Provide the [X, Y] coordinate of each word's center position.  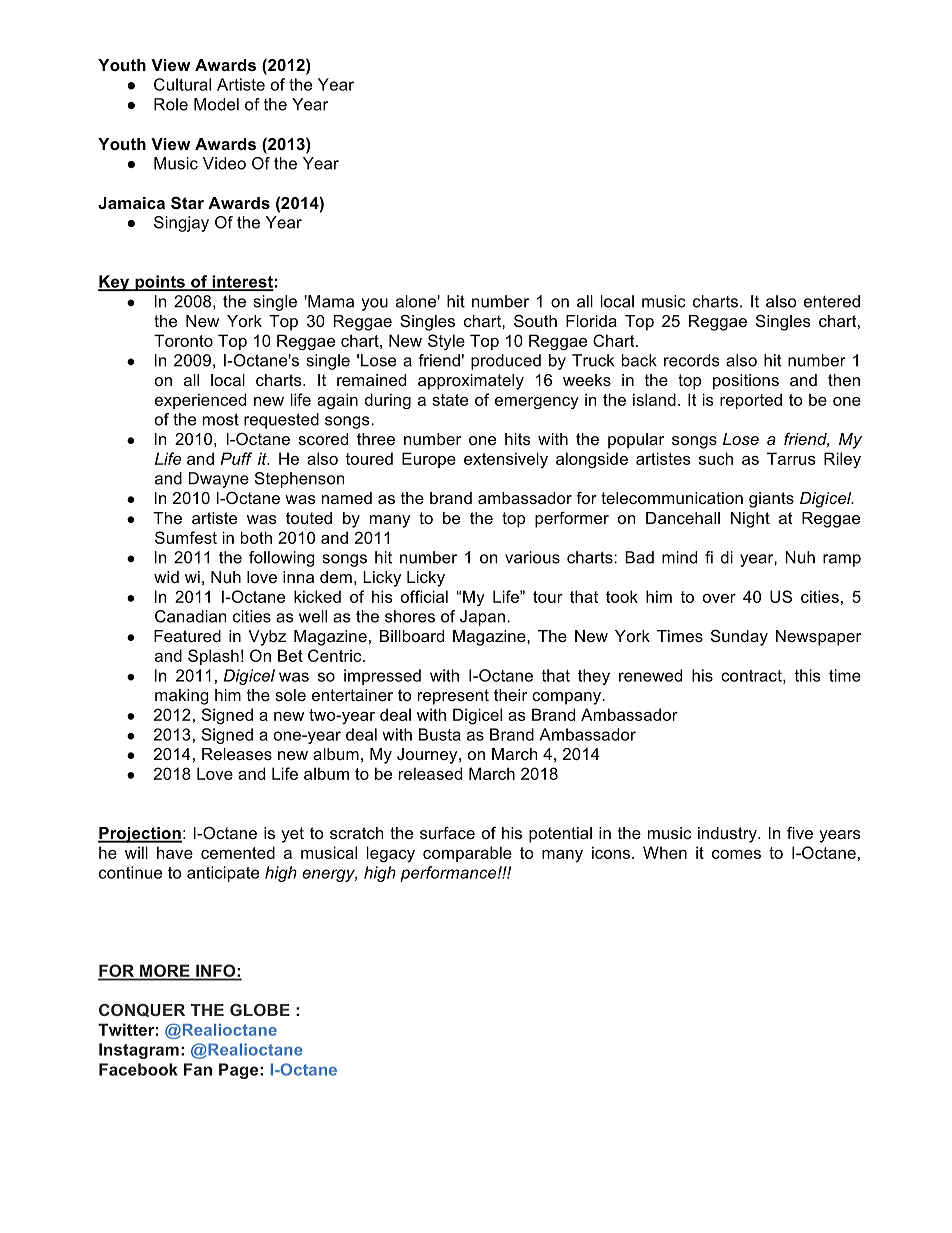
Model [216, 104]
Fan [198, 1069]
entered [832, 301]
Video [224, 163]
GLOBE [260, 1010]
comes [736, 854]
